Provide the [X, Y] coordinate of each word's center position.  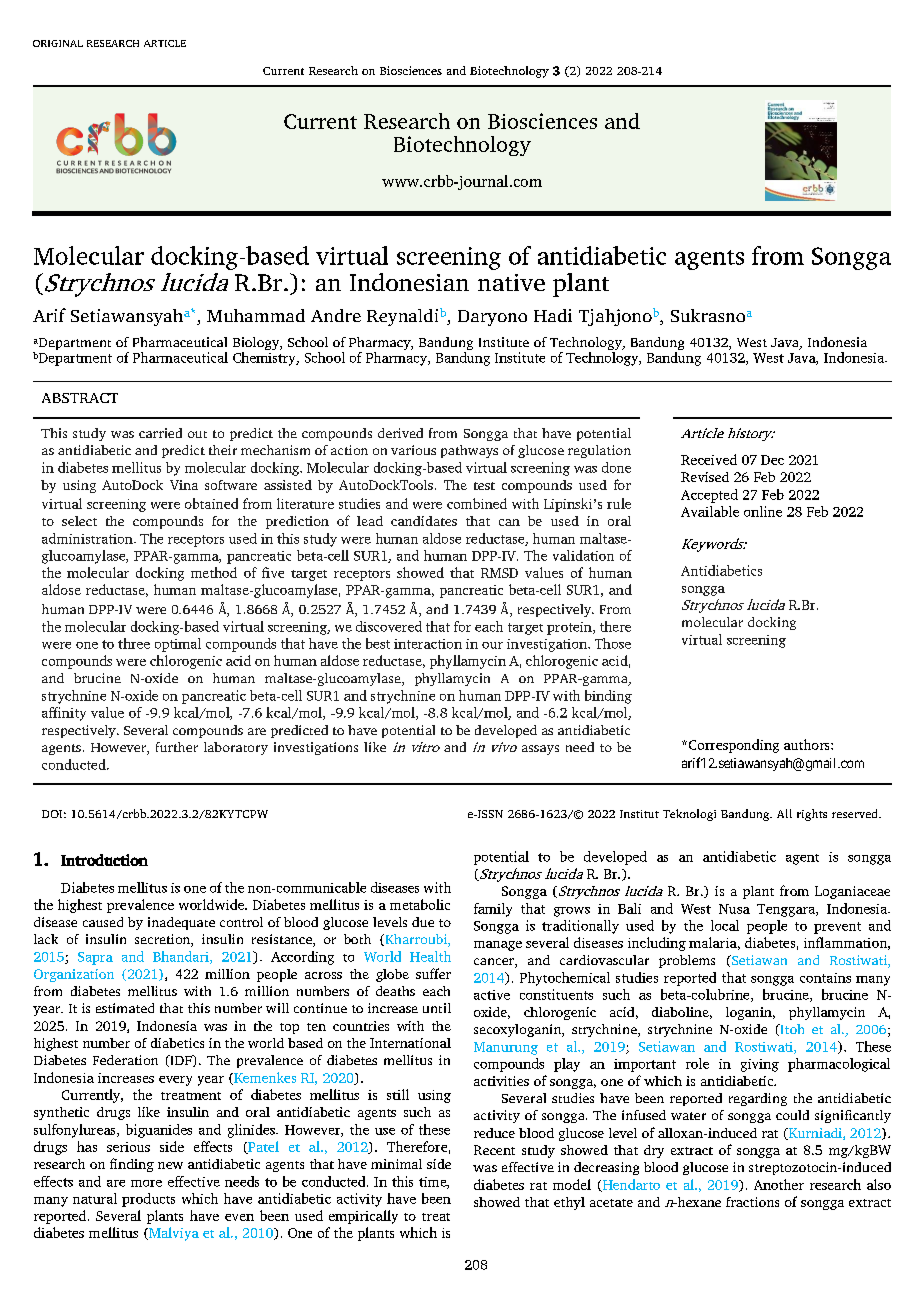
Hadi [553, 315]
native [511, 282]
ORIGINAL [58, 43]
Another [779, 1184]
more [146, 1183]
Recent [494, 1150]
